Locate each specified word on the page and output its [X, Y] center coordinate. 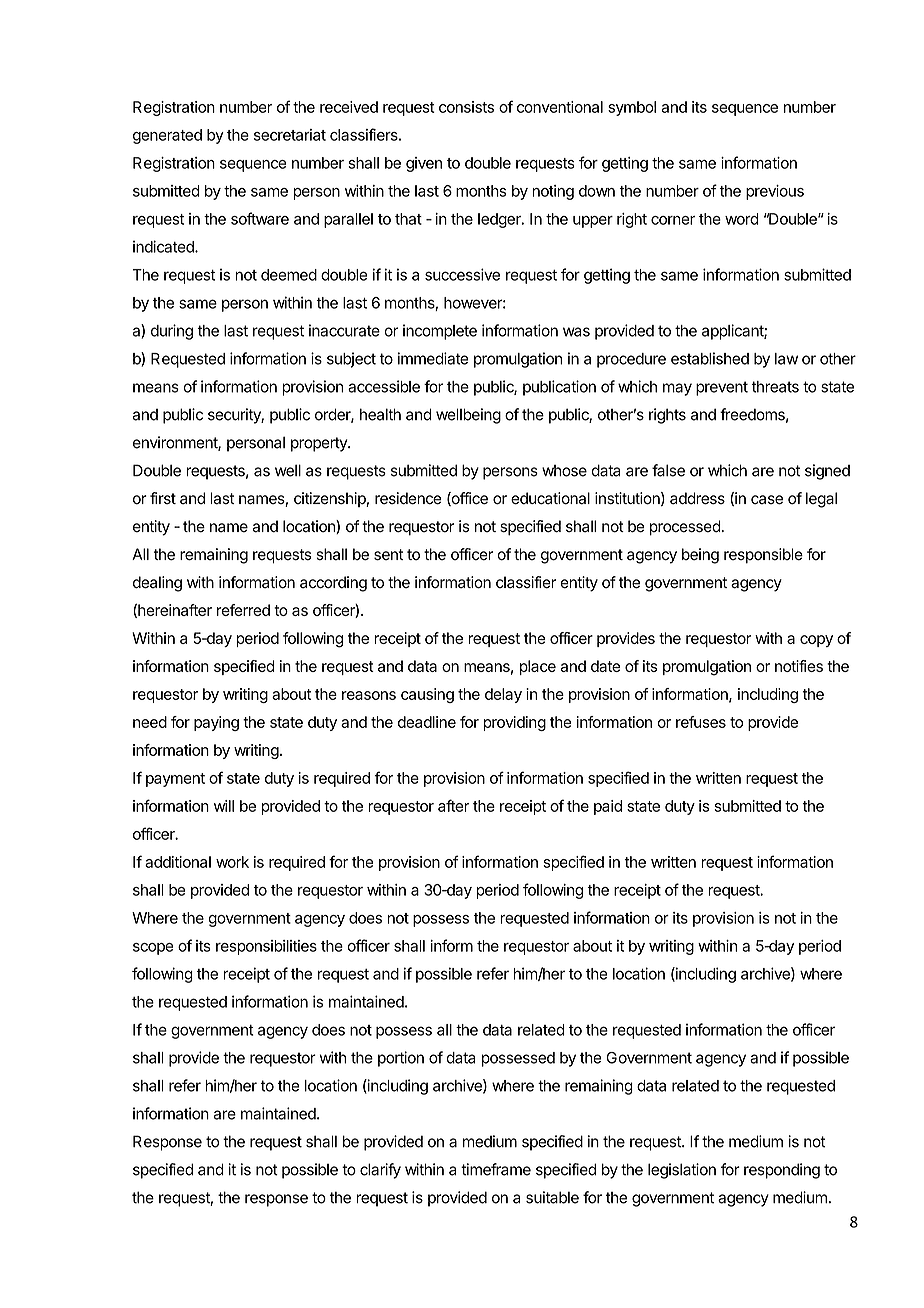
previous [775, 192]
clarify [380, 1171]
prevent [722, 388]
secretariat [290, 135]
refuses [701, 722]
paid [608, 807]
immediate [433, 358]
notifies [799, 666]
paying [216, 723]
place [538, 667]
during [172, 332]
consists [466, 107]
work [232, 862]
